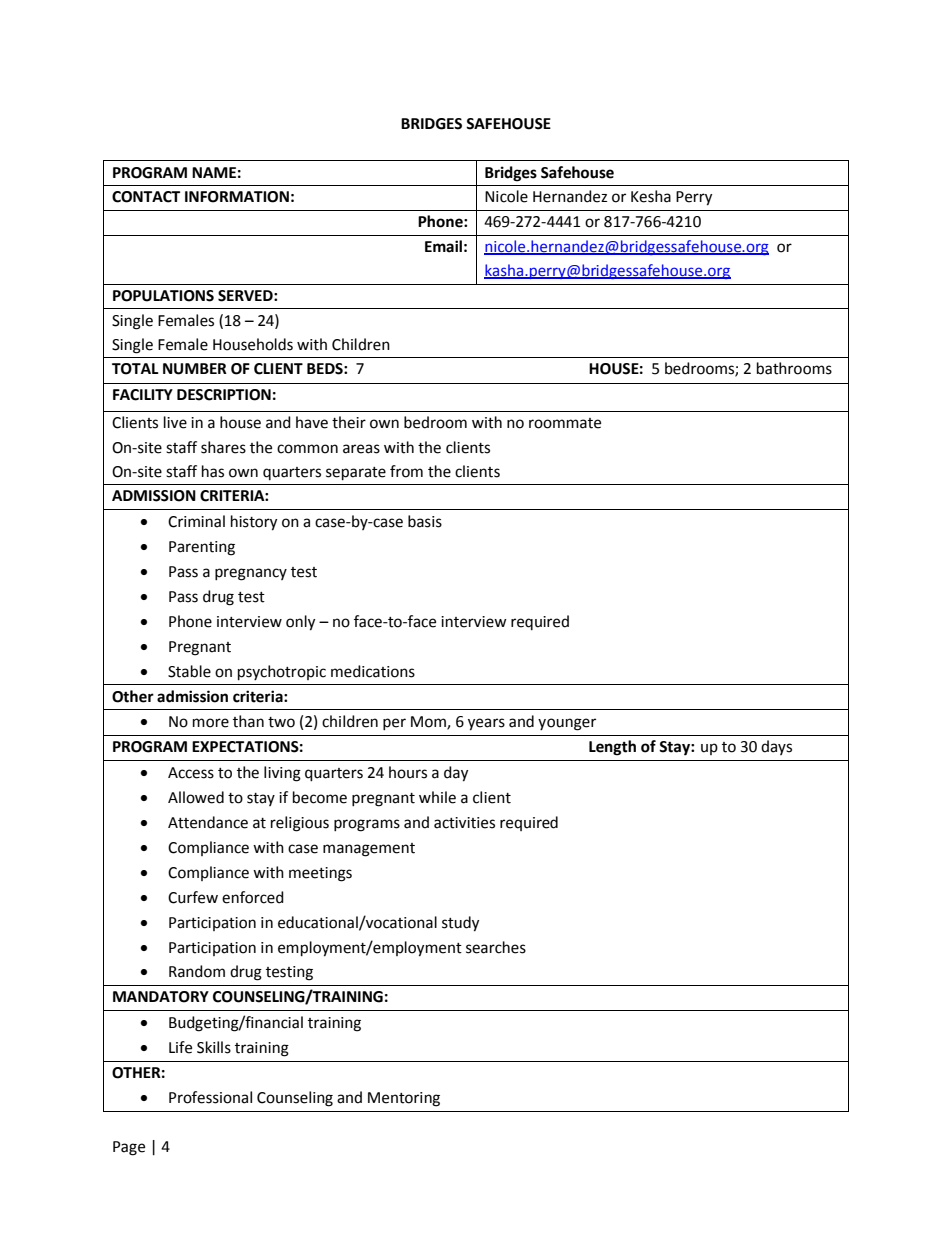 This screenshot has width=952, height=1233. I want to click on medications, so click(373, 671).
